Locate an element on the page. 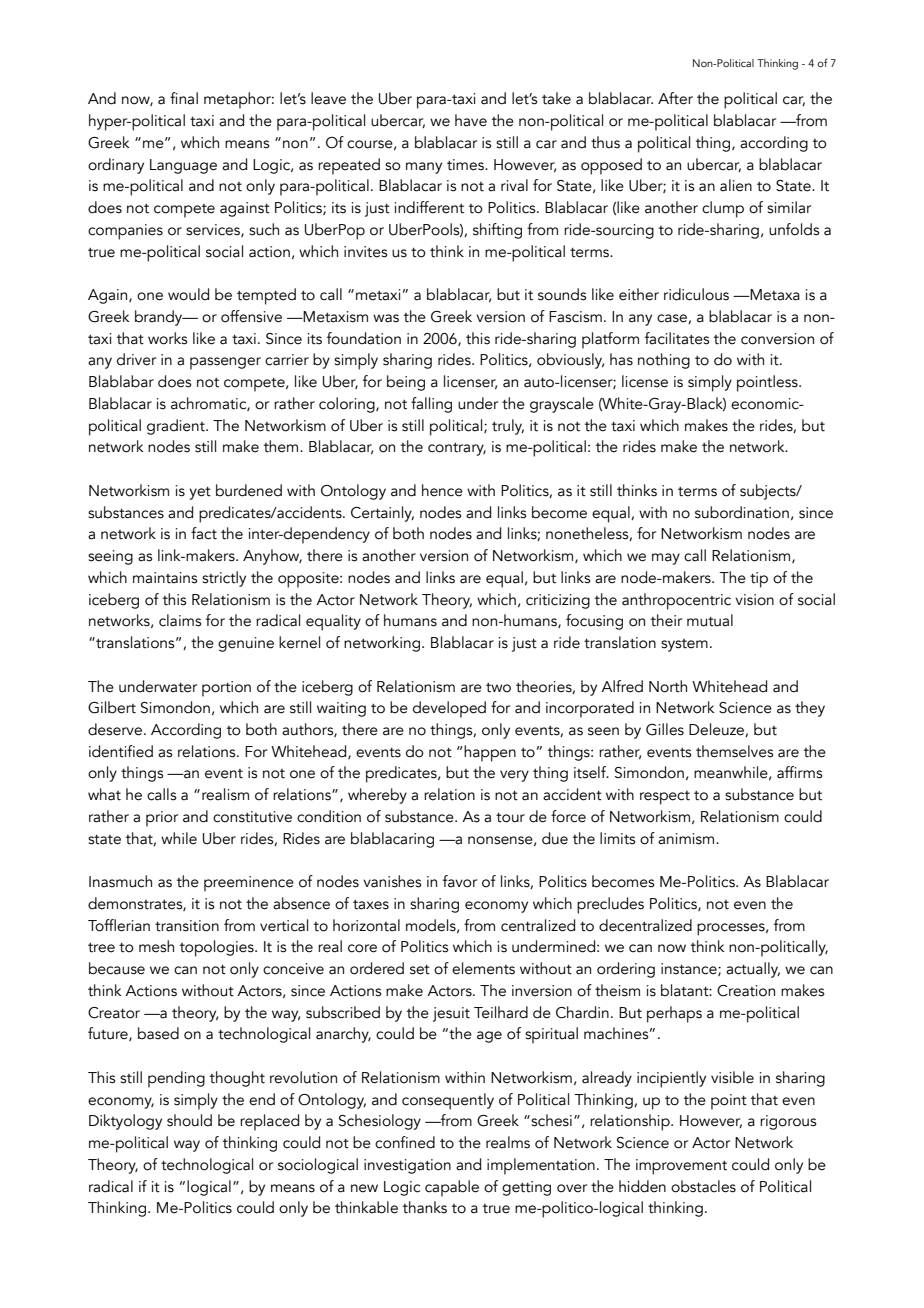 This document has width=924, height=1308. actually is located at coordinates (753, 970).
